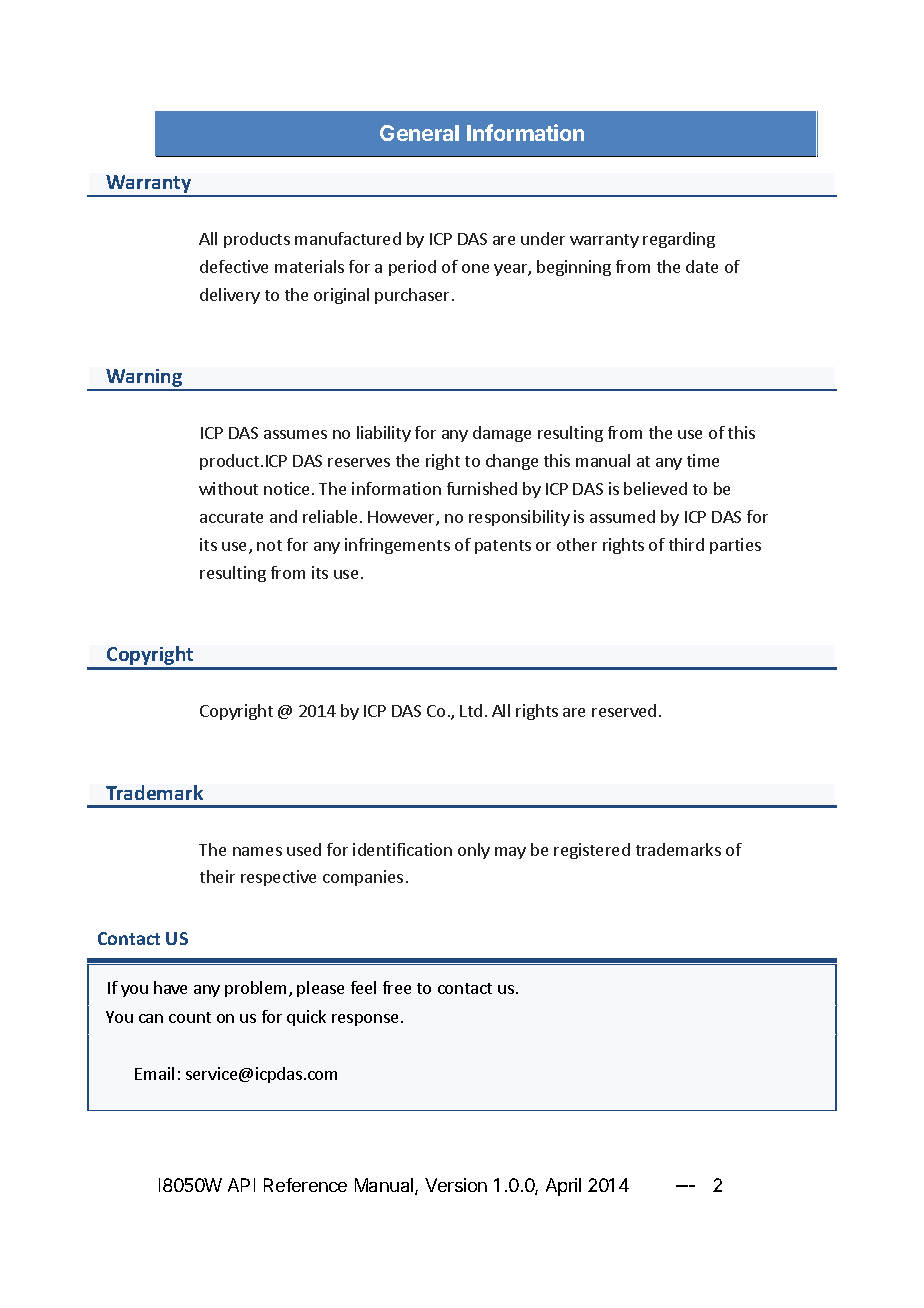  What do you see at coordinates (217, 876) in the page?
I see `their` at bounding box center [217, 876].
